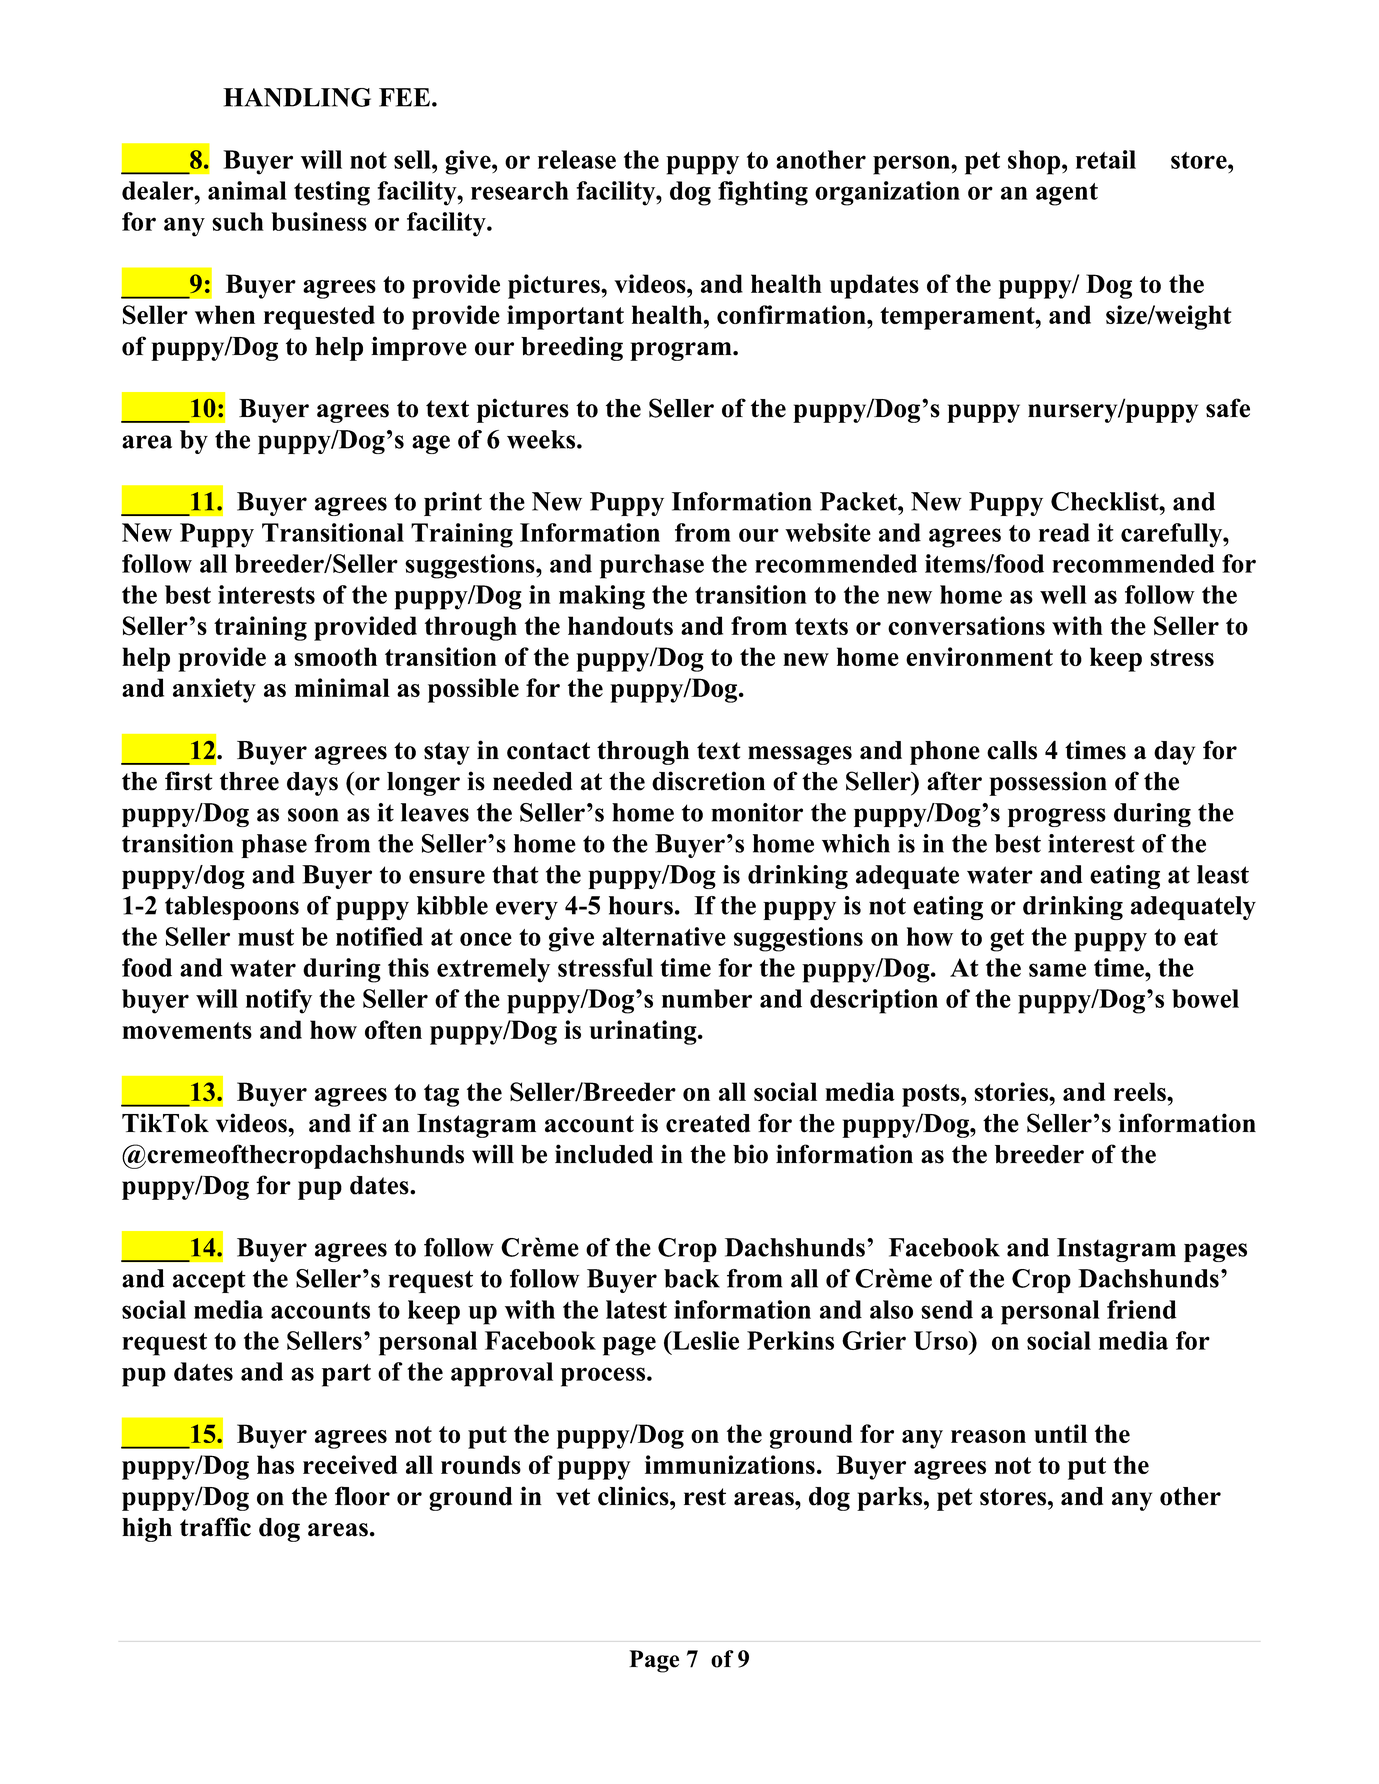 The width and height of the page is (1379, 1784). Describe the element at coordinates (763, 193) in the page. I see `fighting` at that location.
